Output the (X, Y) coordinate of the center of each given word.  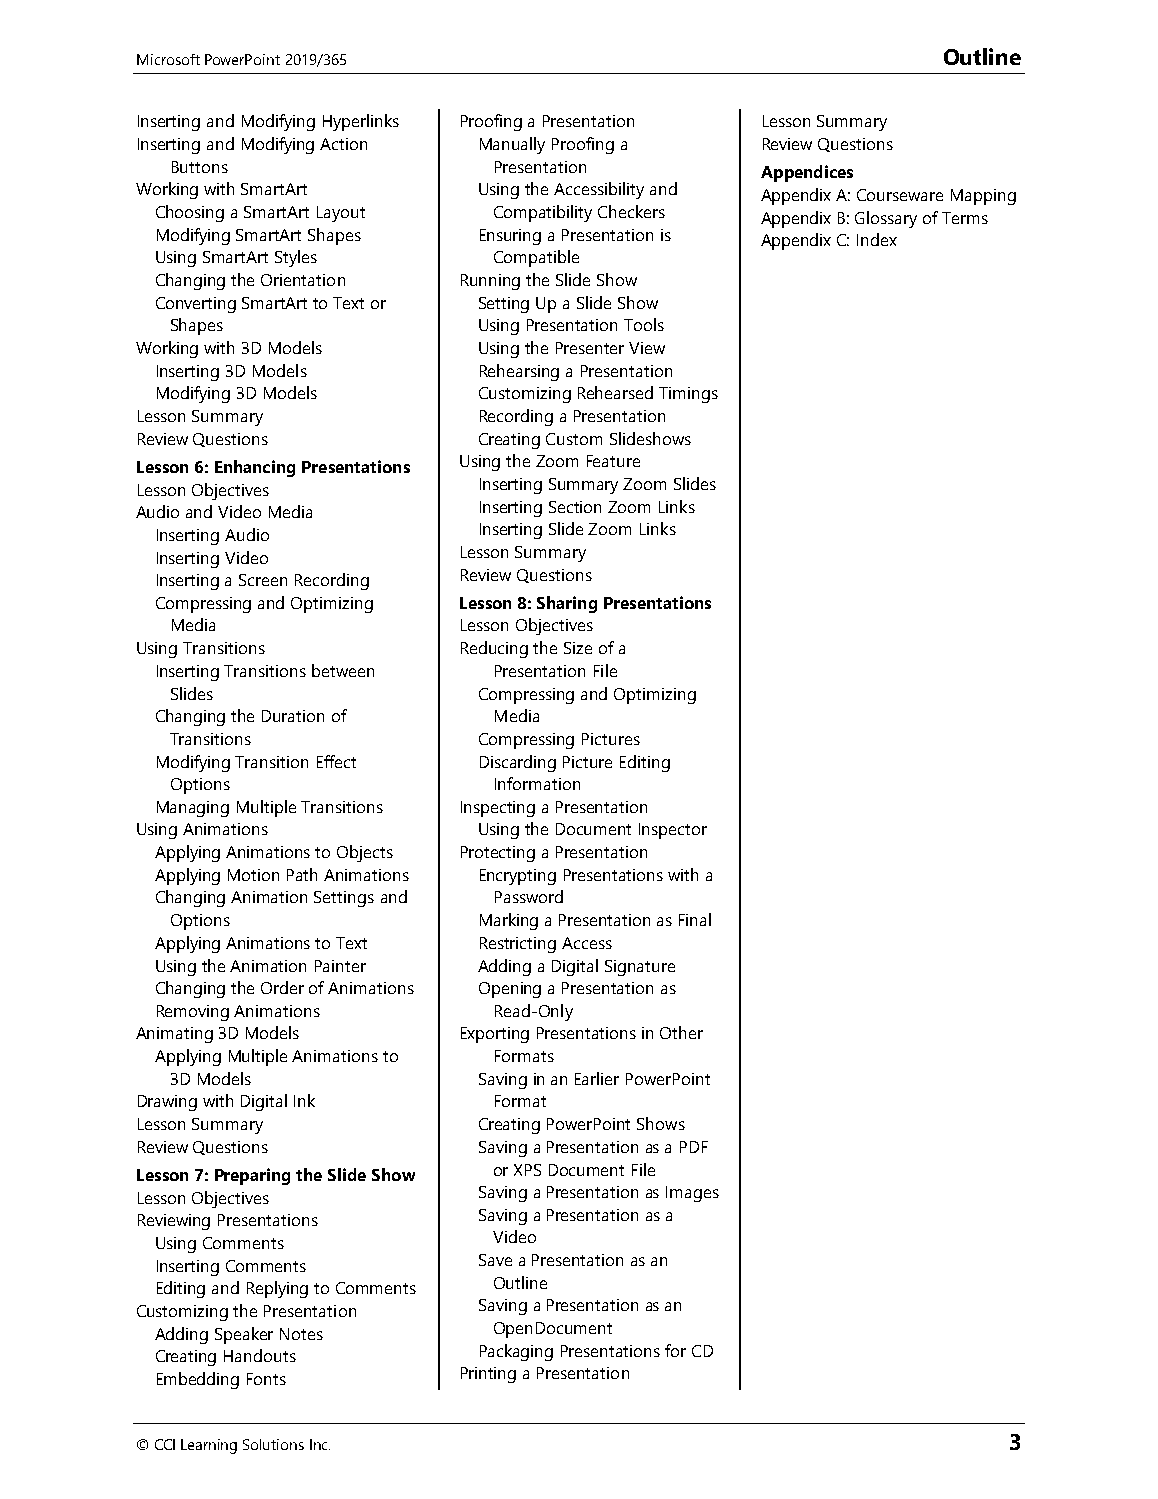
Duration (293, 716)
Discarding (518, 763)
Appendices (807, 173)
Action (343, 144)
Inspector (673, 831)
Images (692, 1194)
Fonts (266, 1379)
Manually (512, 145)
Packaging (516, 1352)
